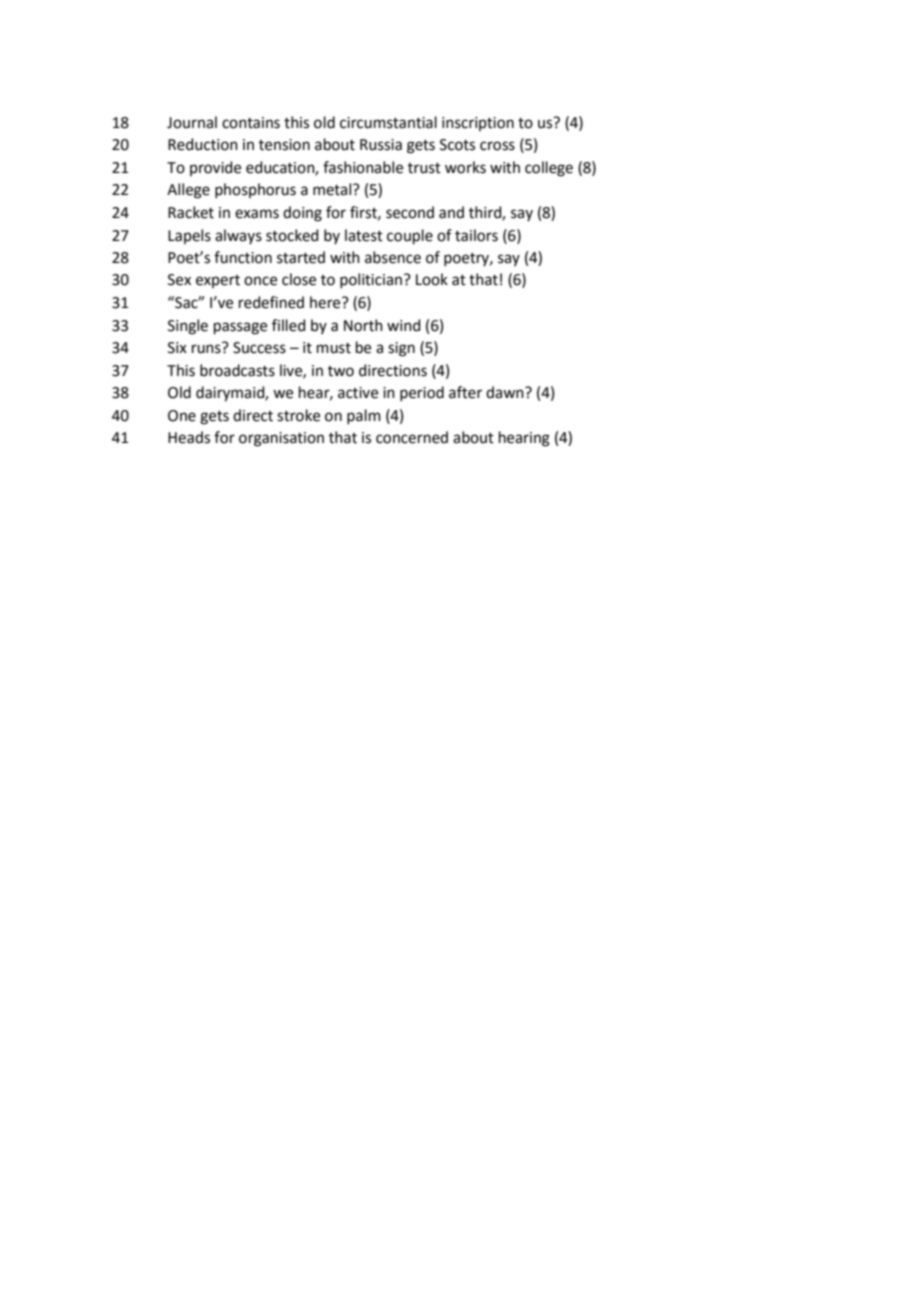 The image size is (924, 1308). What do you see at coordinates (478, 124) in the screenshot?
I see `inscription` at bounding box center [478, 124].
